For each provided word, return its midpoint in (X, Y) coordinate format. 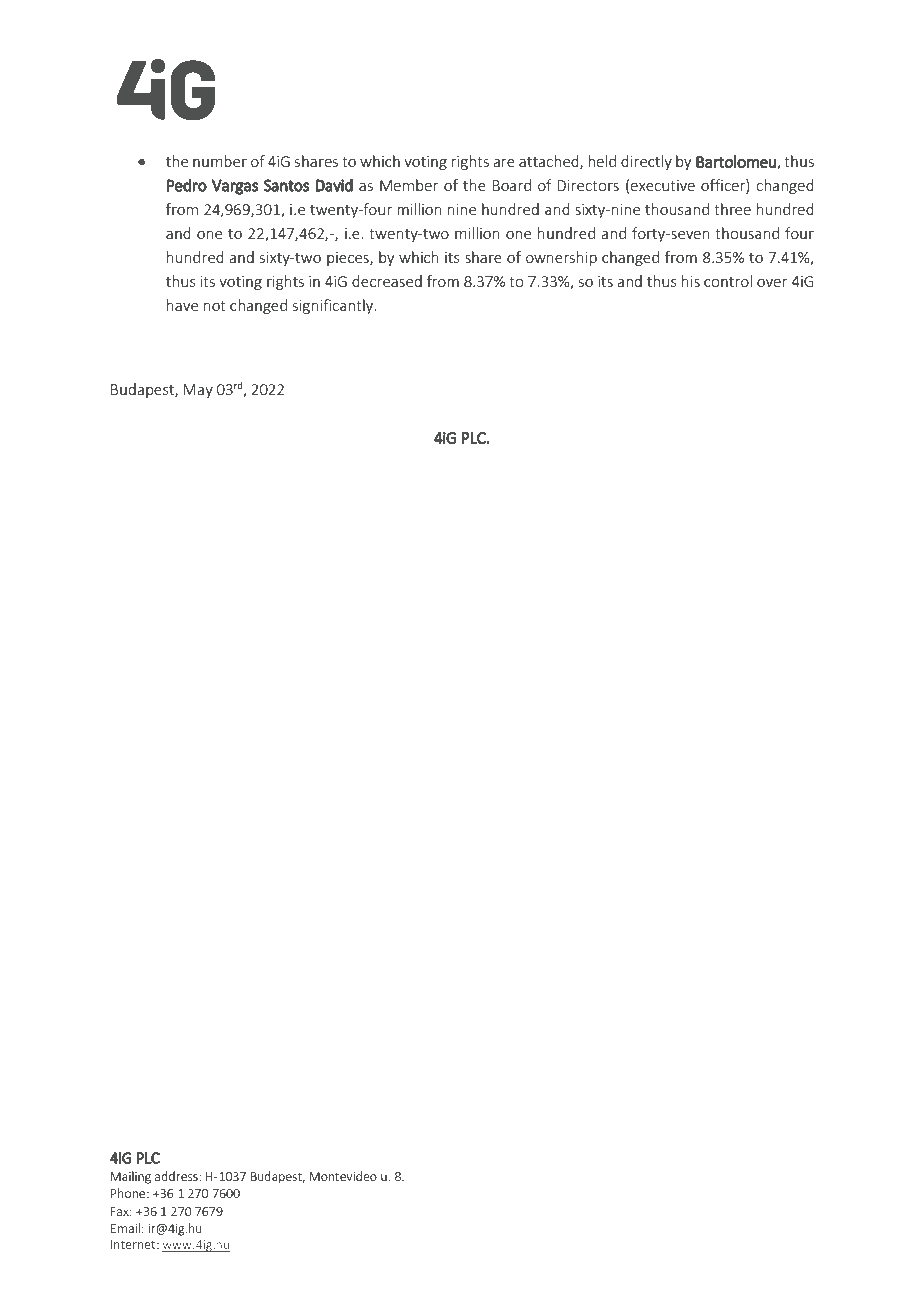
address (177, 1176)
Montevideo (343, 1176)
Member (409, 185)
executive (662, 185)
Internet (134, 1244)
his (691, 281)
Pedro (187, 185)
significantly (334, 306)
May (198, 391)
